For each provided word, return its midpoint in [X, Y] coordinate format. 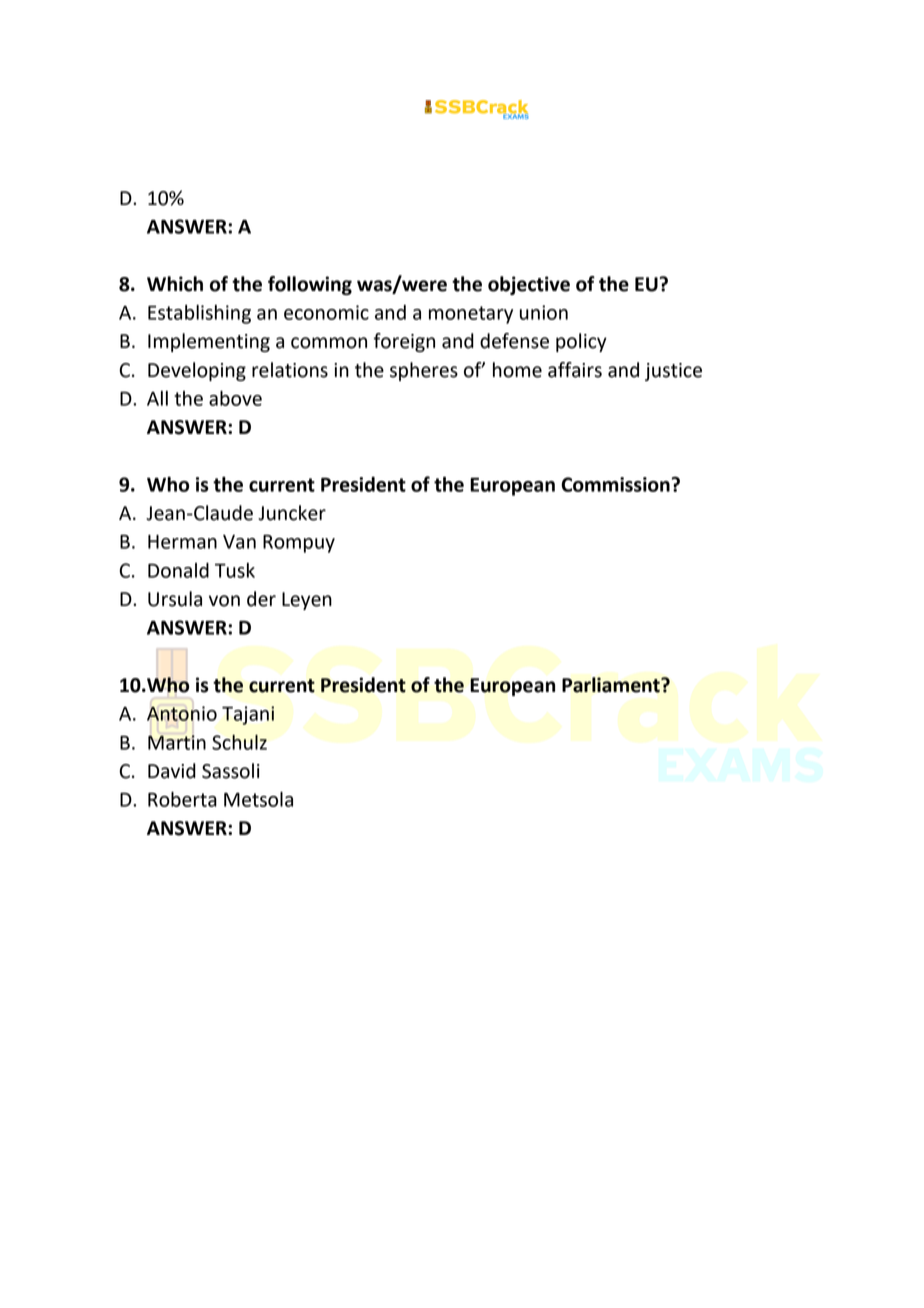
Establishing [199, 314]
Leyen [307, 601]
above [235, 398]
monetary [471, 315]
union [544, 312]
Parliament [612, 685]
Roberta [182, 799]
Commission [615, 484]
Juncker [292, 513]
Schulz [239, 742]
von [224, 601]
